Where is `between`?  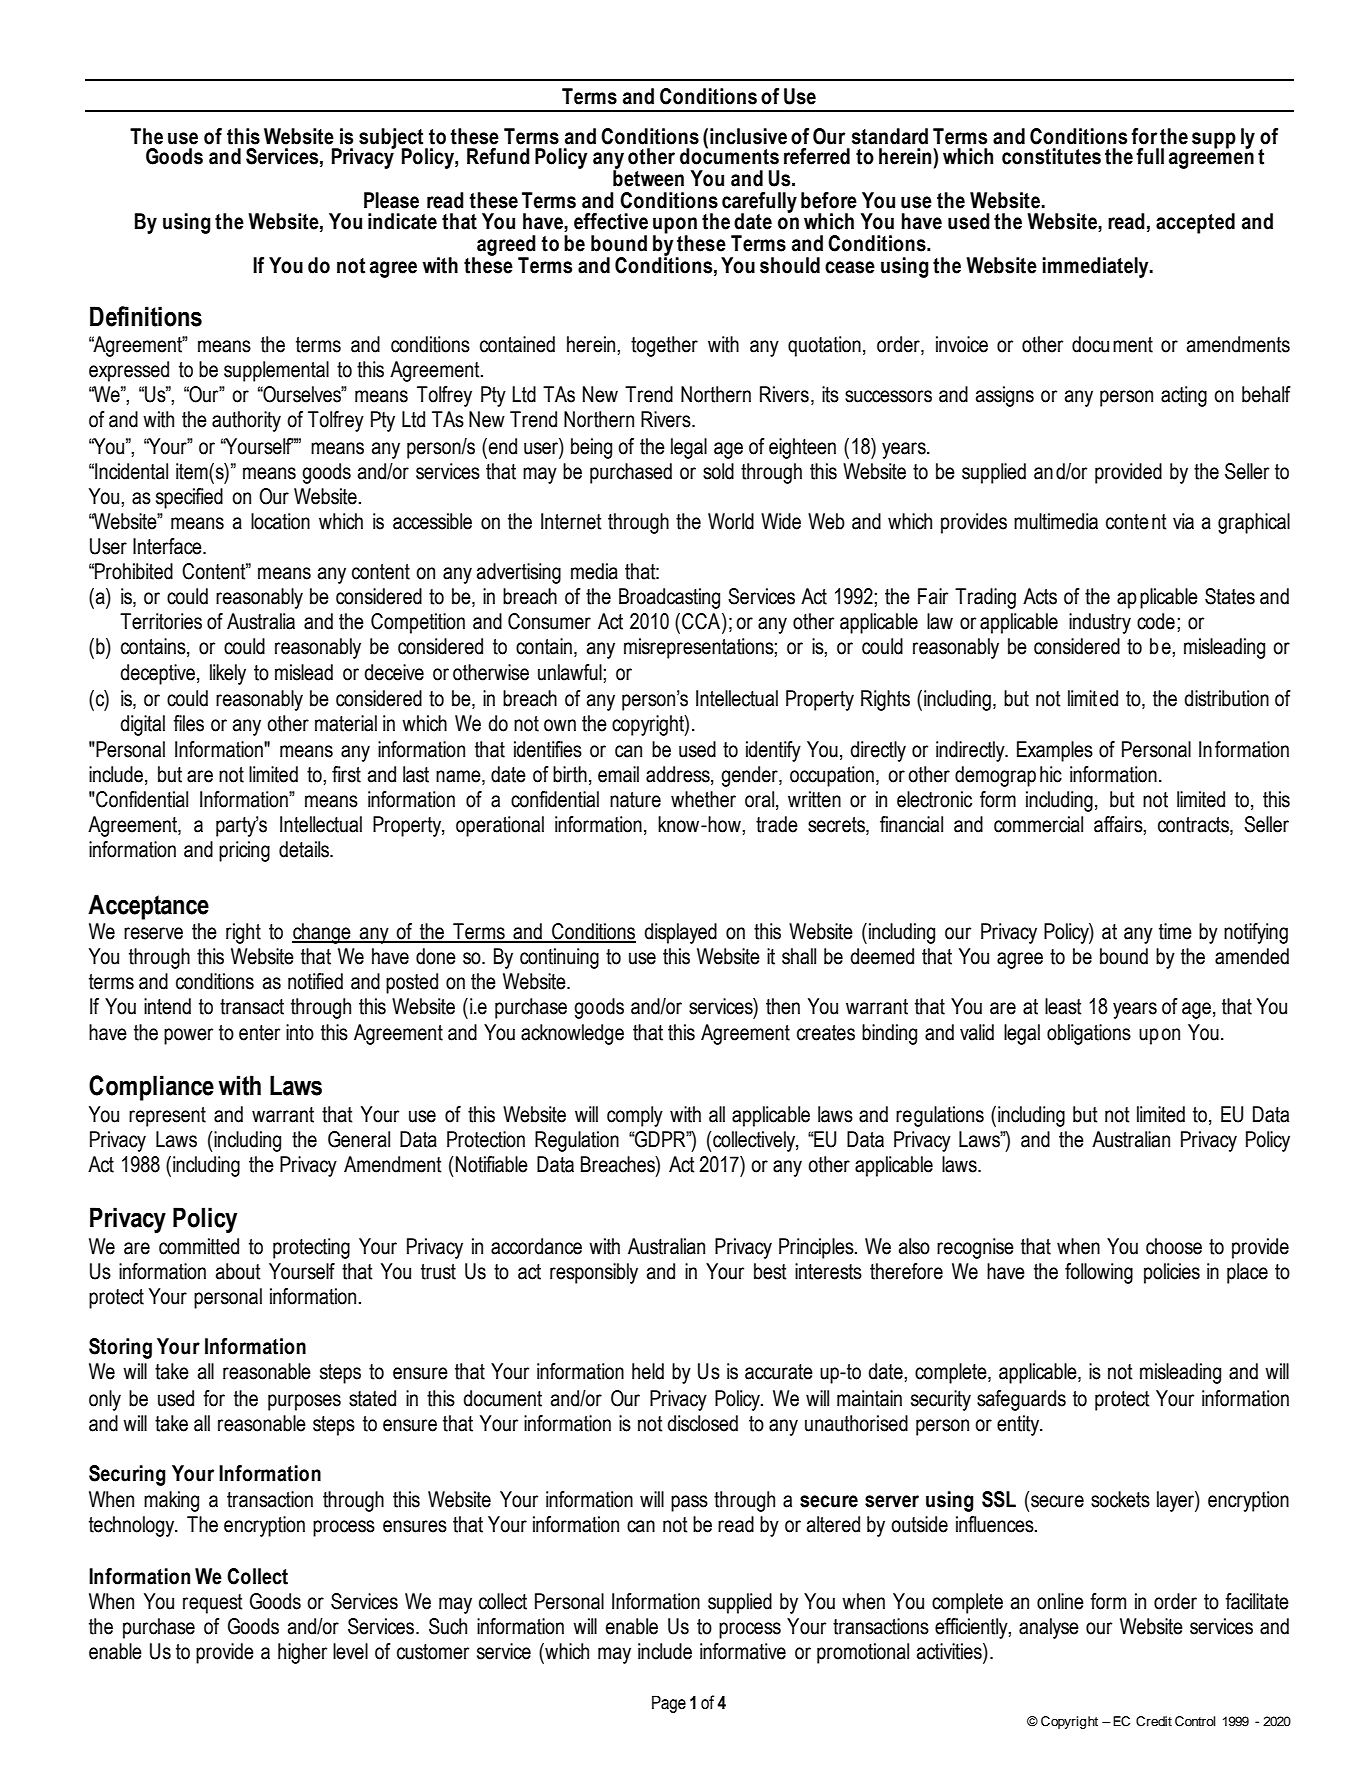
between is located at coordinates (648, 177).
